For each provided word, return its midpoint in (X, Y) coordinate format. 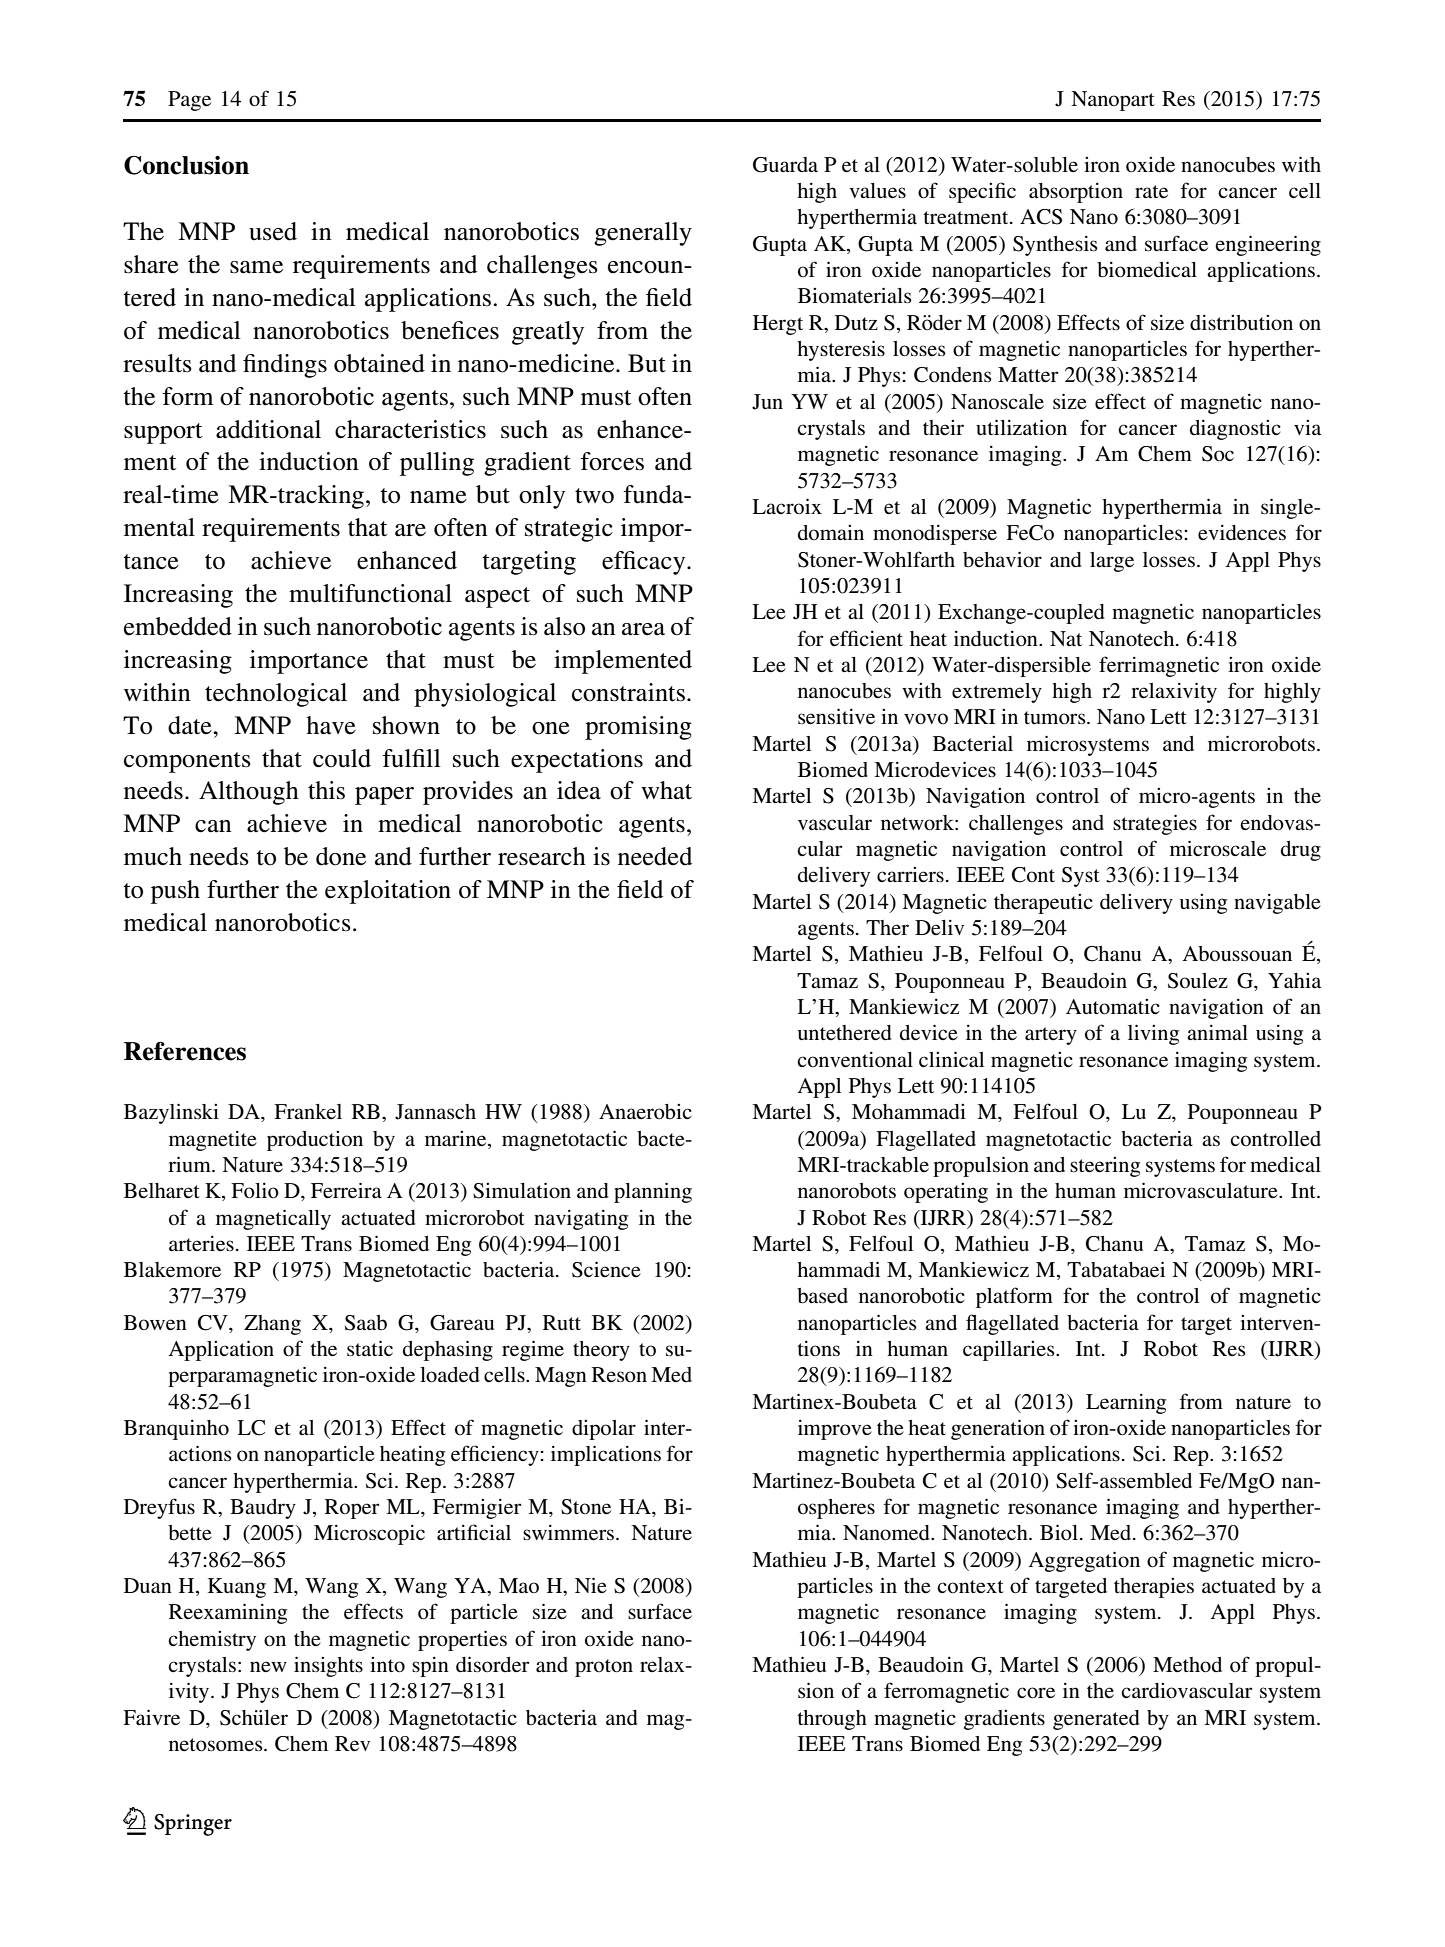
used (273, 231)
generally (643, 234)
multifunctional (370, 593)
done (341, 856)
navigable (1277, 904)
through (832, 1720)
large (1112, 562)
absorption (1076, 193)
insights (328, 1666)
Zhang (272, 1325)
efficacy (645, 563)
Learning (1126, 1404)
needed (655, 856)
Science (606, 1269)
